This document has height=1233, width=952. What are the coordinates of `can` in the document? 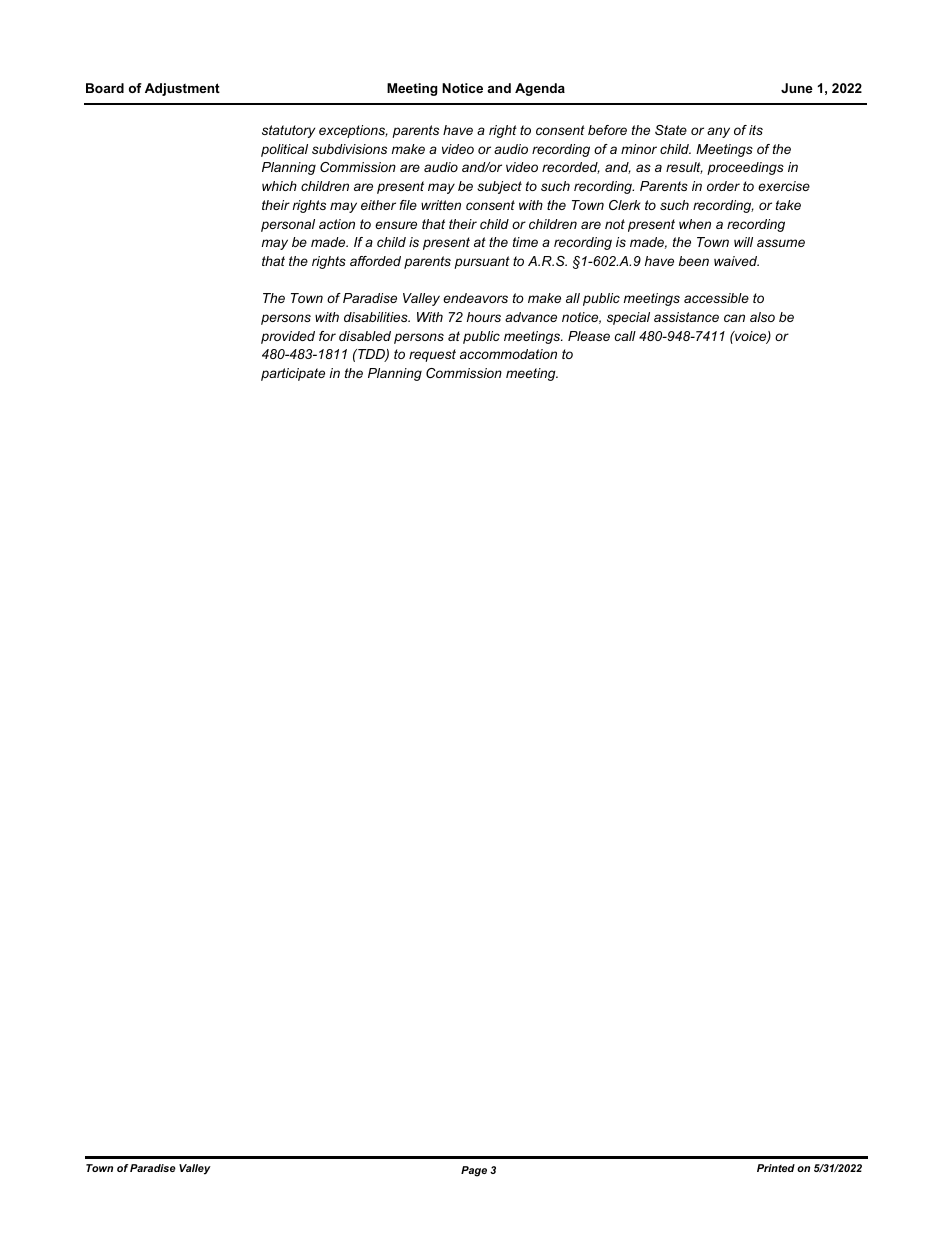 It's located at (734, 318).
